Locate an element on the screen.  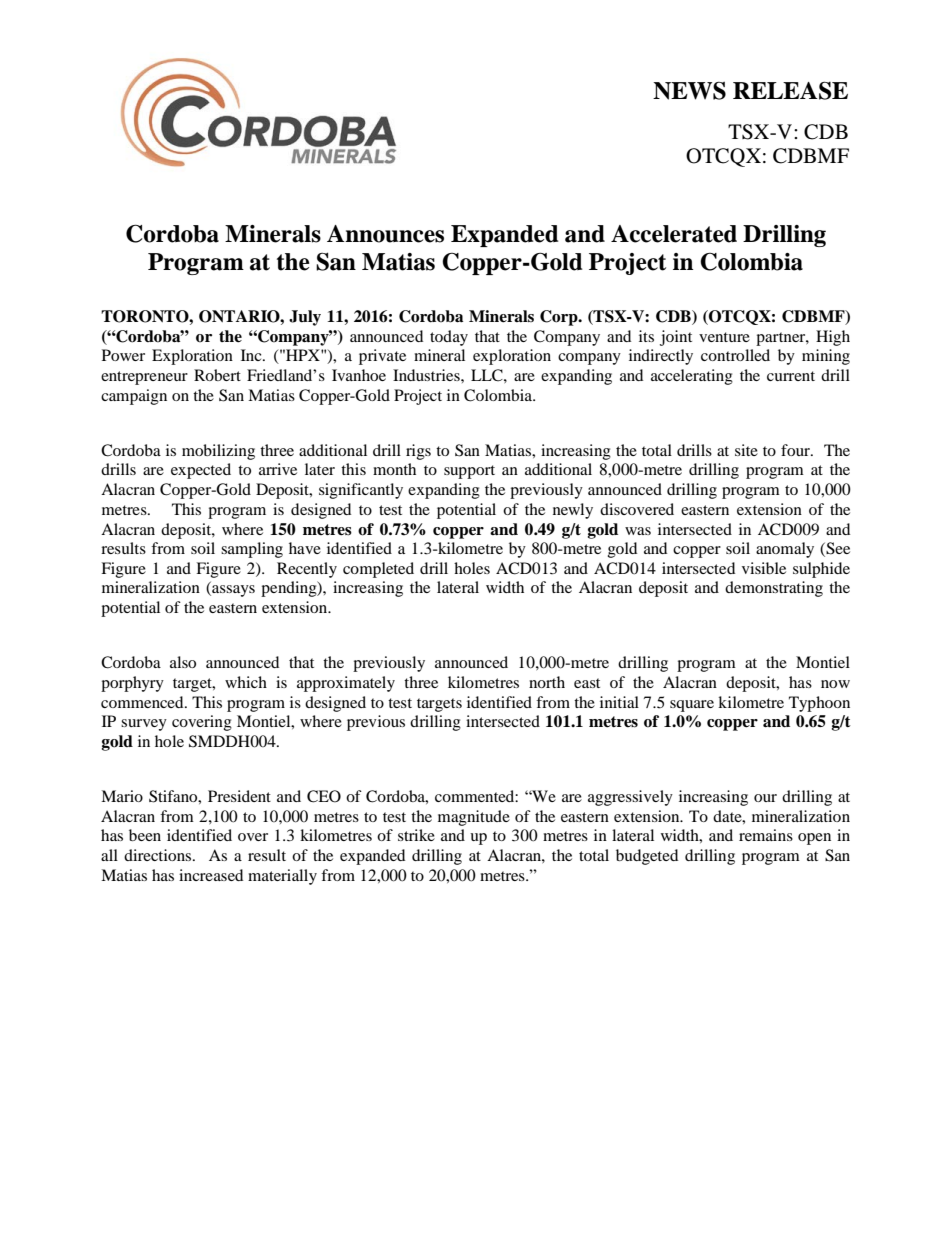
site is located at coordinates (746, 450).
